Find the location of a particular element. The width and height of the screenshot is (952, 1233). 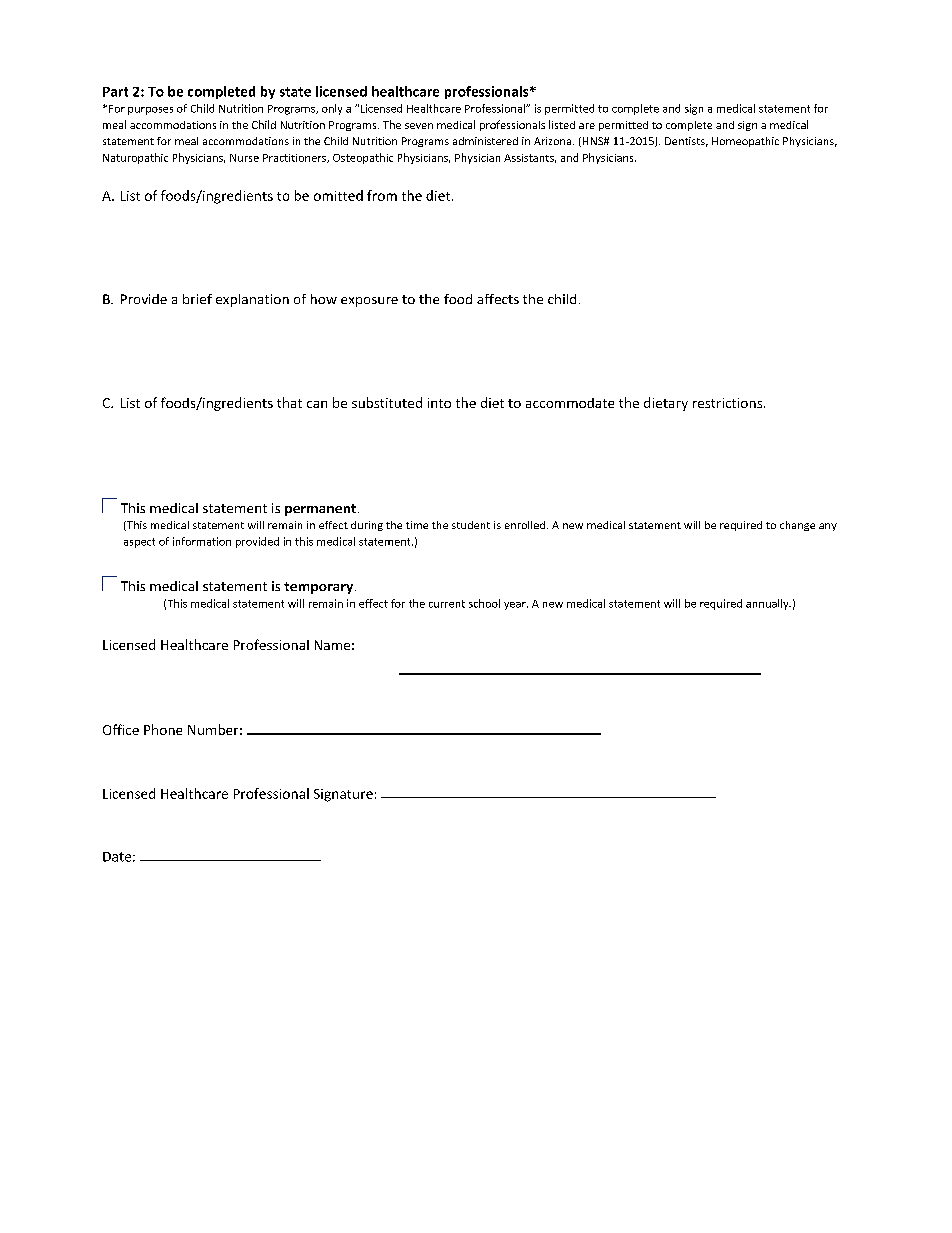

into is located at coordinates (439, 403).
